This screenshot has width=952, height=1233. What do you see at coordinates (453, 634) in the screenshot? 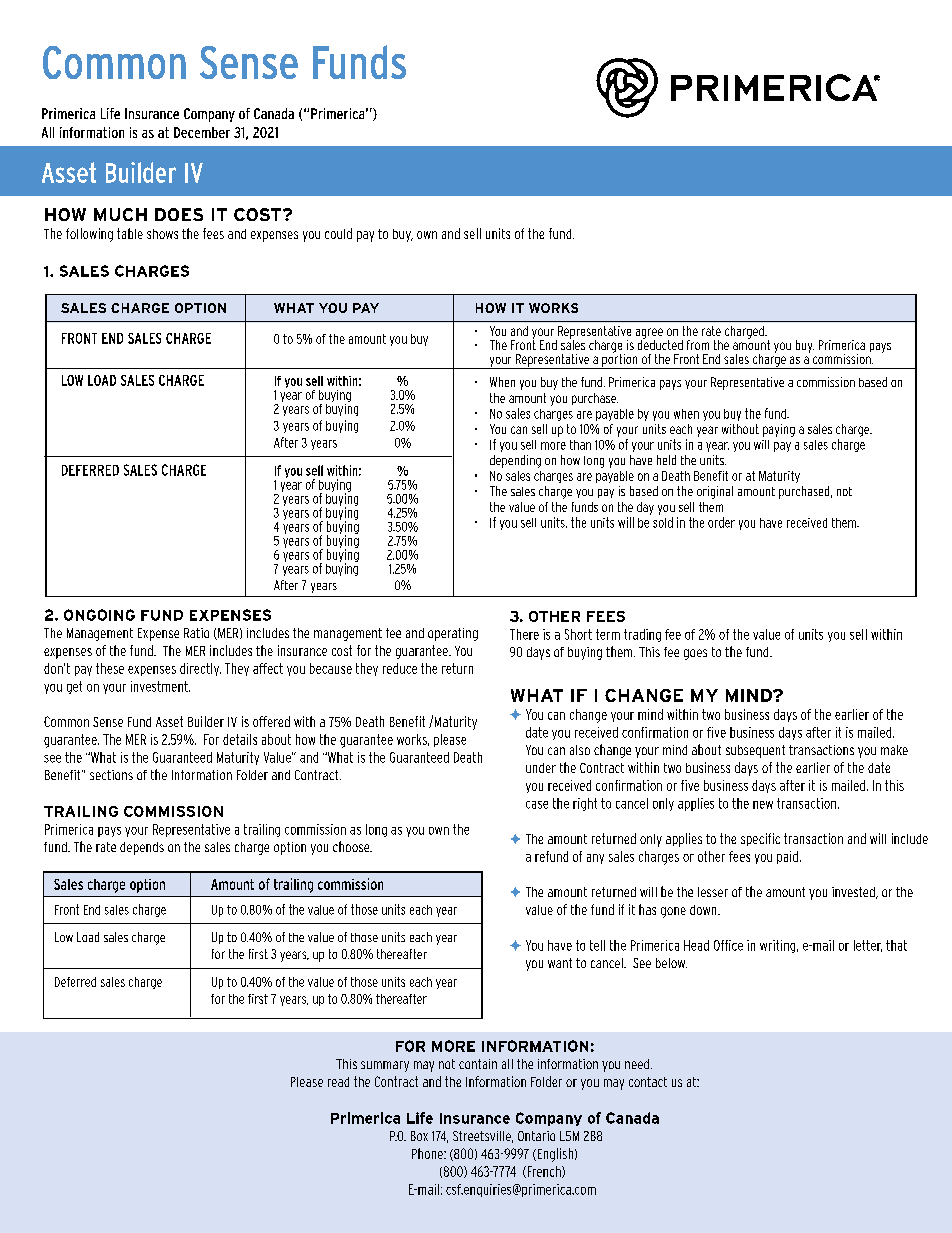
I see `operating` at bounding box center [453, 634].
